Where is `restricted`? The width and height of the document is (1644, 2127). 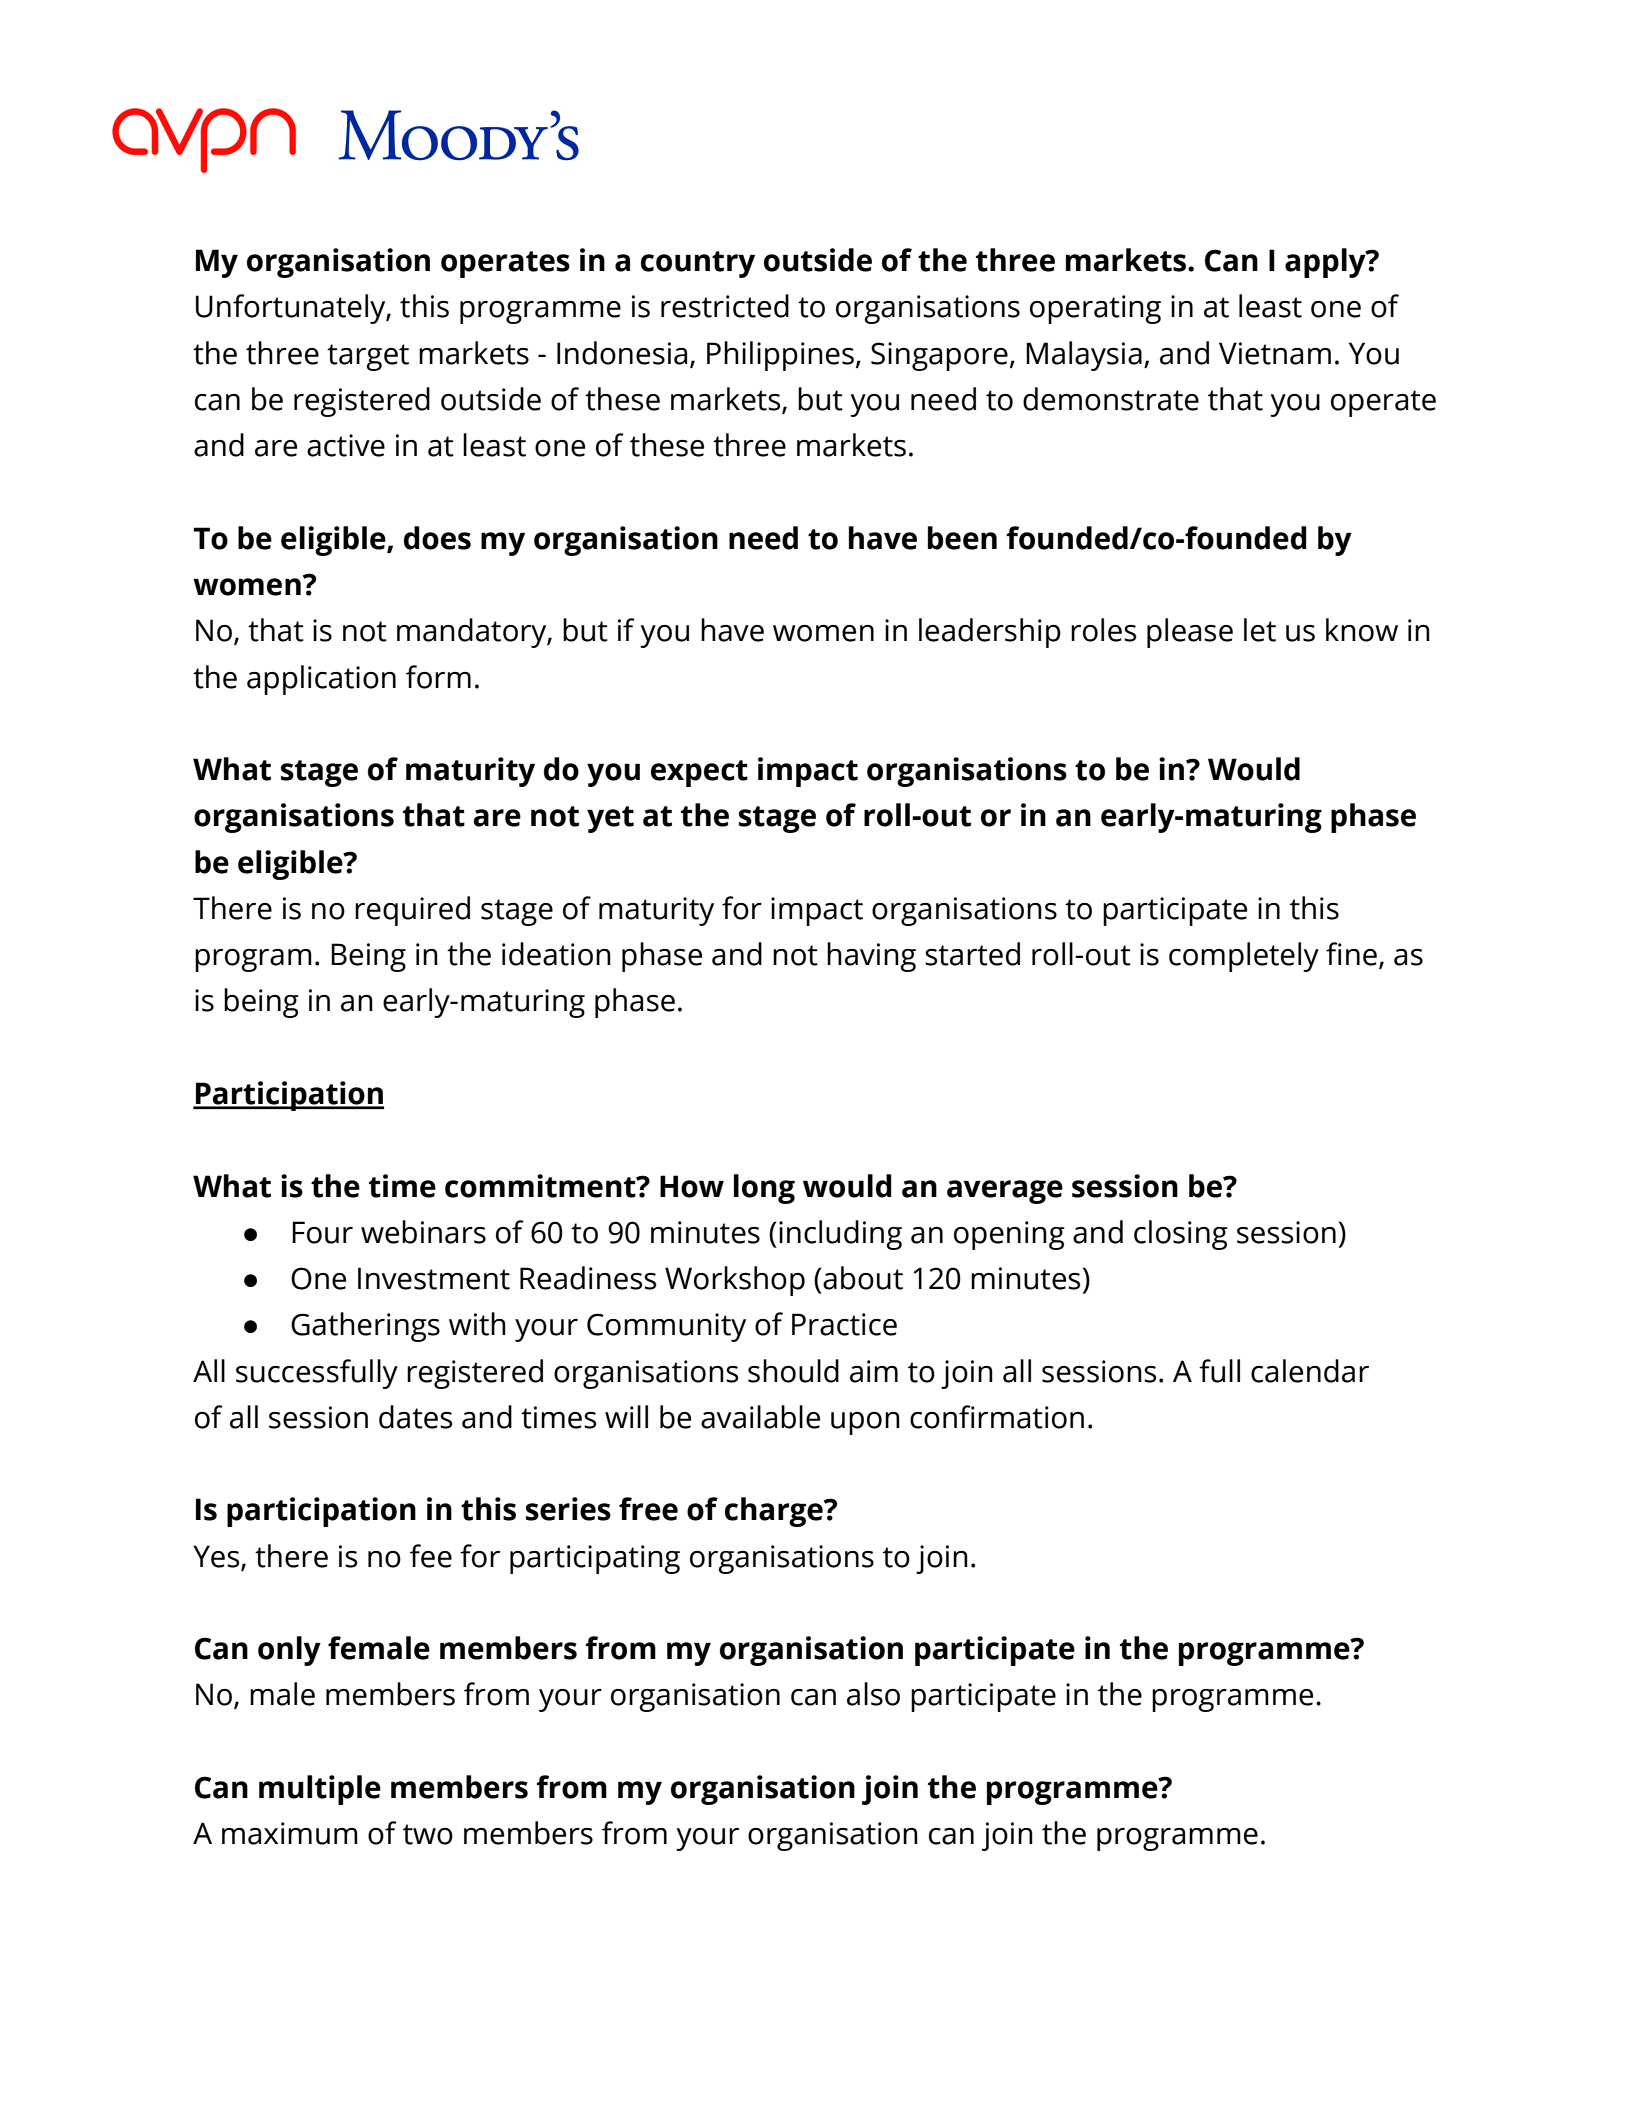 restricted is located at coordinates (725, 306).
